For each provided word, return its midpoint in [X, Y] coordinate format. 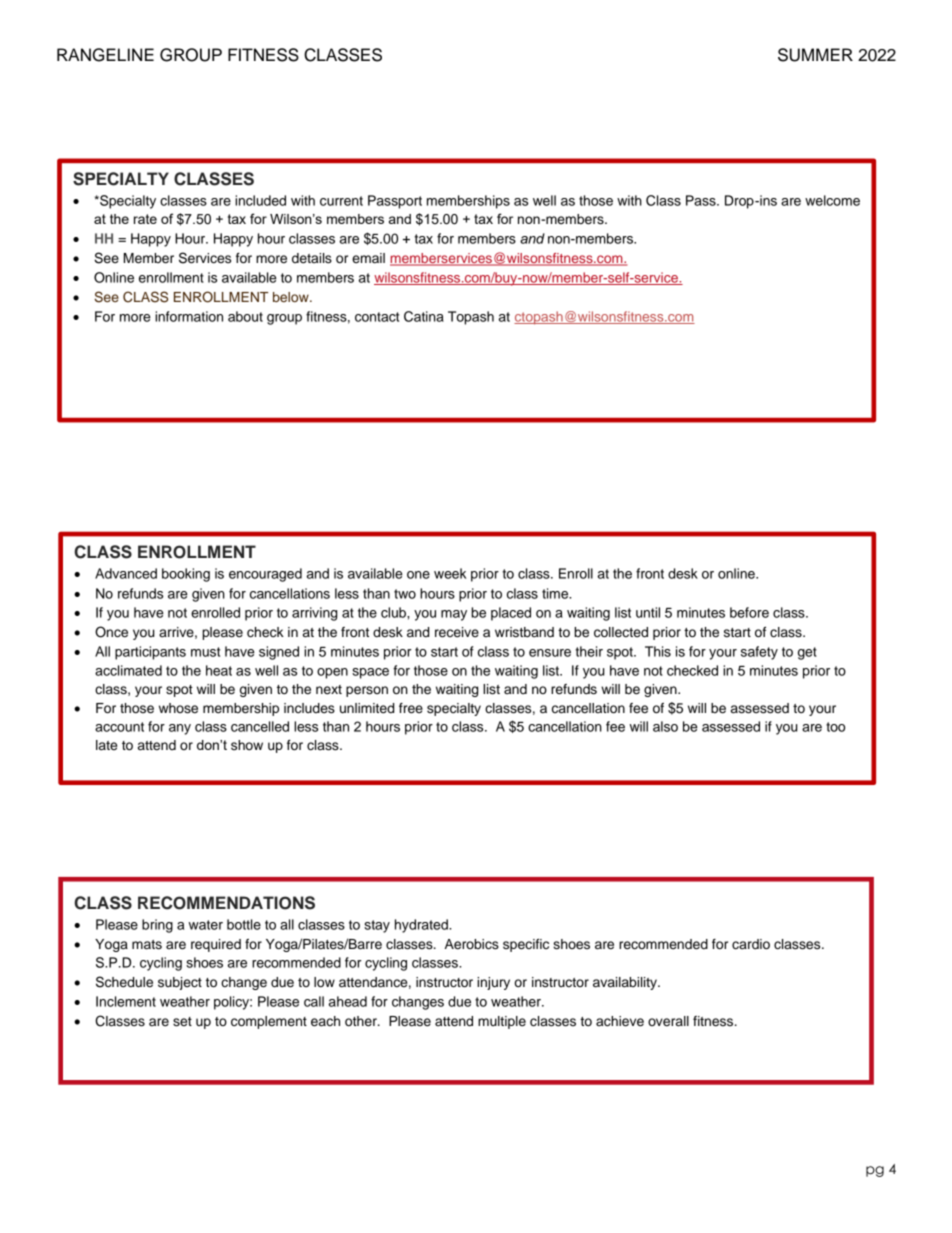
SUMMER [815, 55]
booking [186, 575]
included [260, 200]
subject [180, 983]
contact [377, 317]
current [341, 201]
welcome [832, 200]
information [189, 316]
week [450, 573]
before [749, 612]
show [247, 745]
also [665, 726]
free [411, 708]
